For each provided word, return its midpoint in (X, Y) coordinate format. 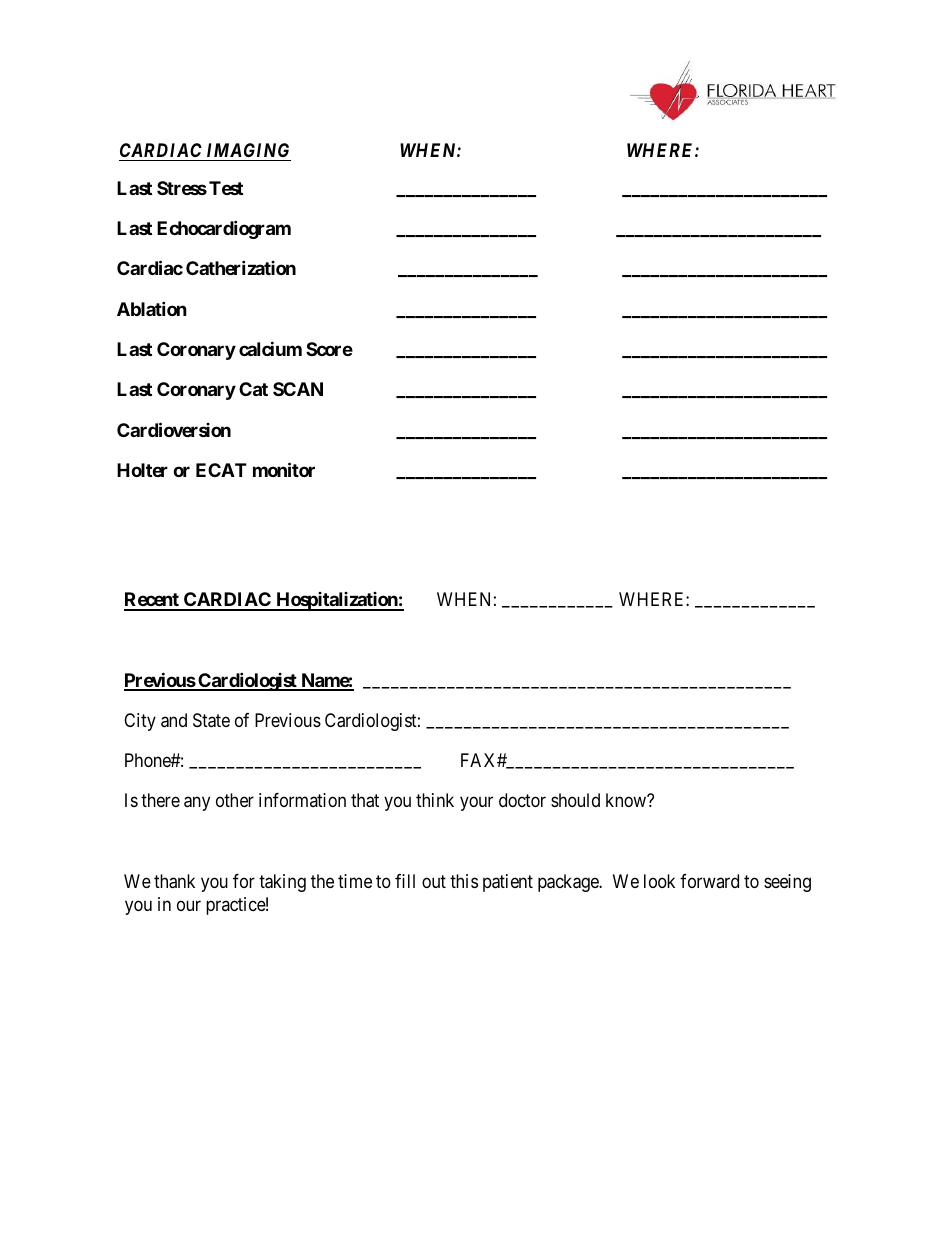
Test (226, 188)
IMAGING (248, 150)
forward (709, 881)
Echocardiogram (224, 229)
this (464, 881)
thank (174, 881)
